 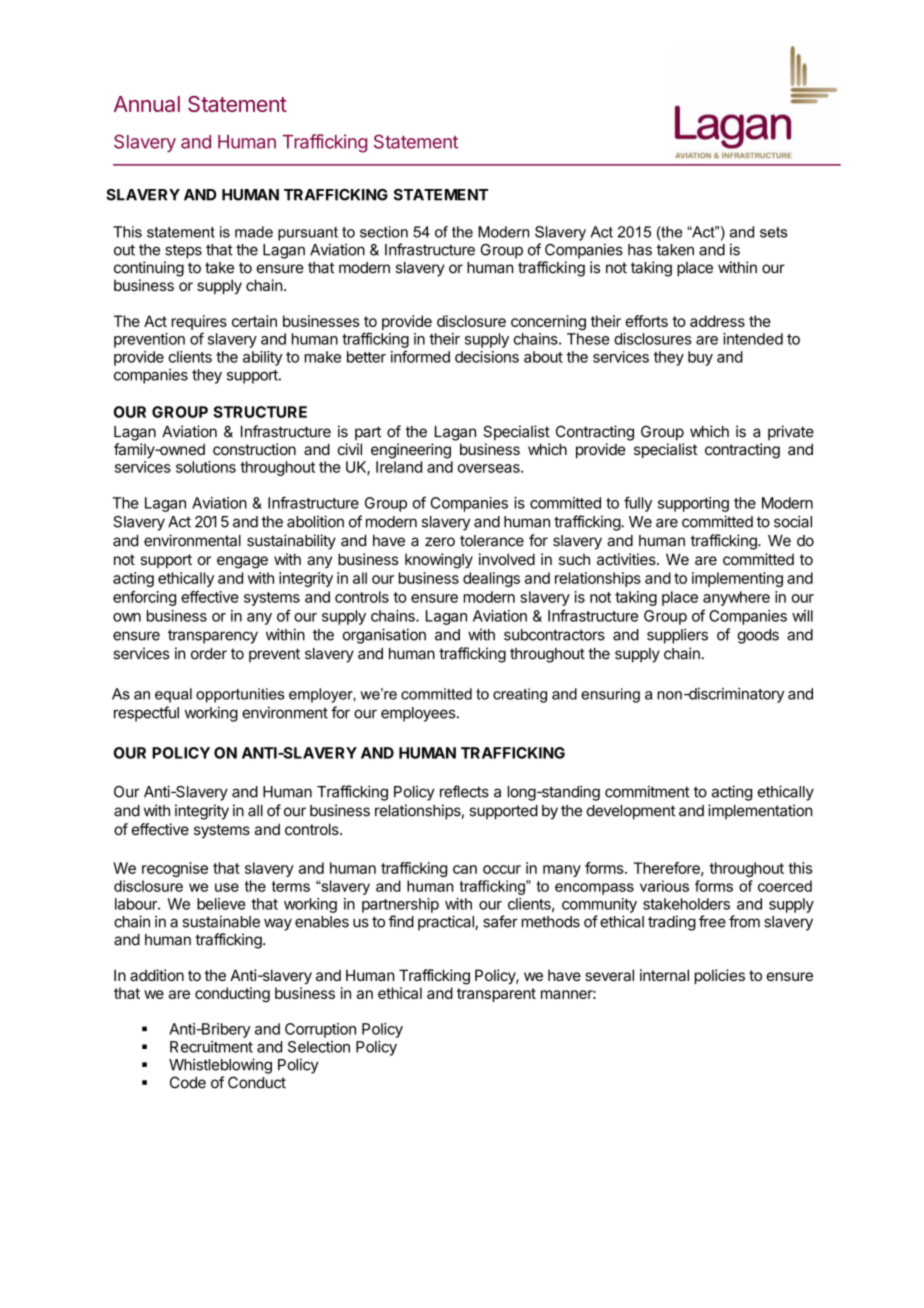 I want to click on sets, so click(x=773, y=232).
